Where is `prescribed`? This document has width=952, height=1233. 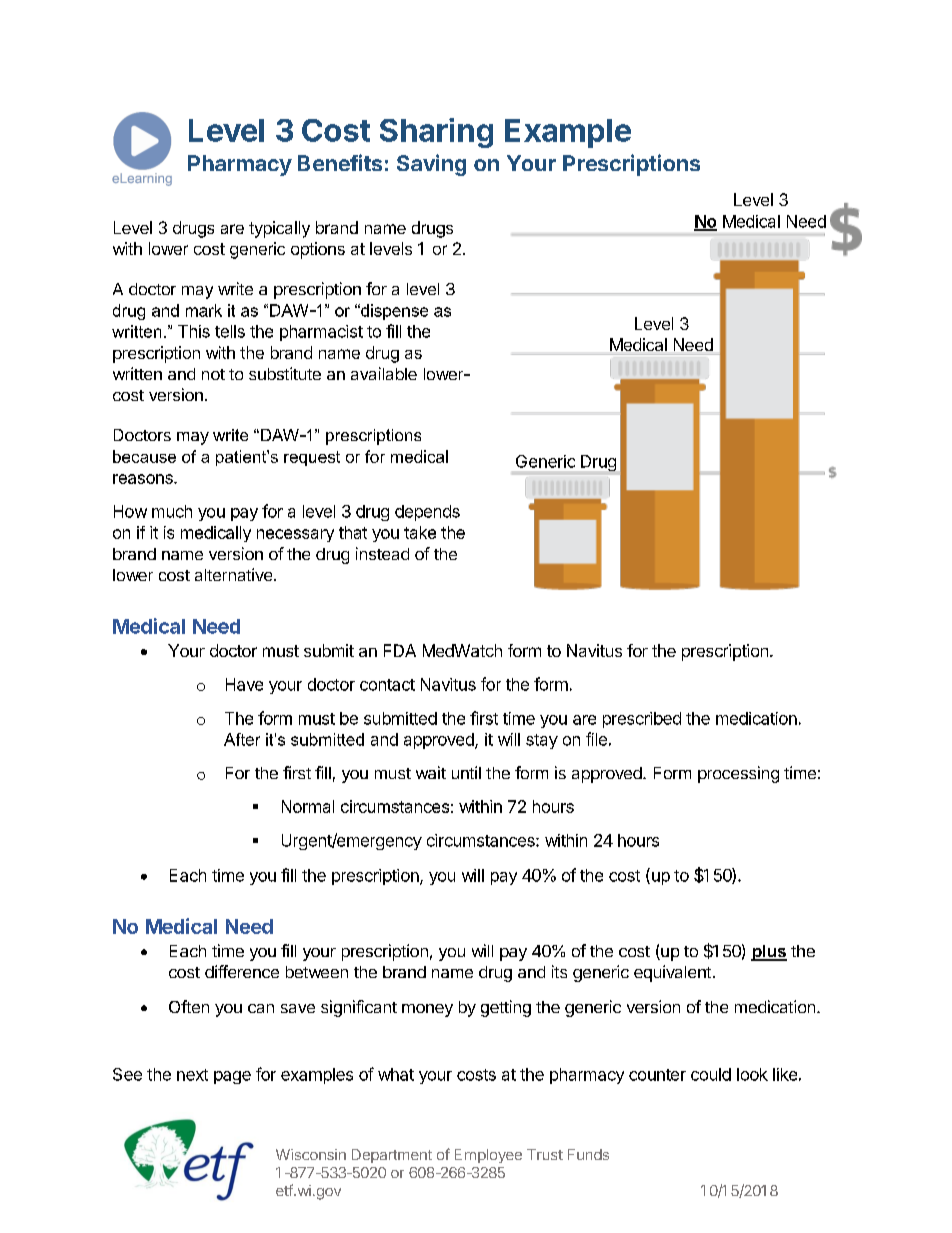
prescribed is located at coordinates (642, 720).
